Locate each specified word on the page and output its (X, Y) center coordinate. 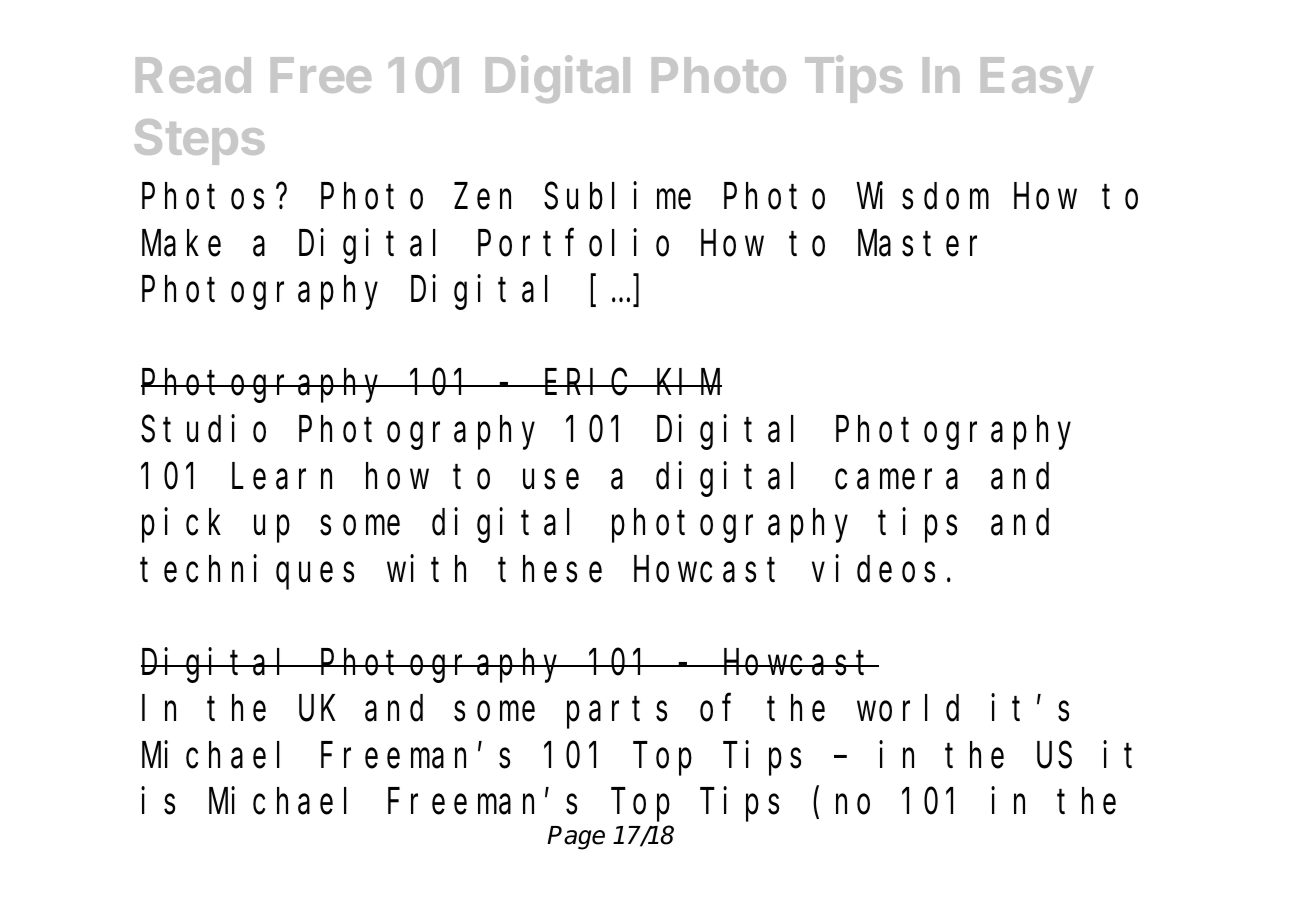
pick (181, 526)
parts (617, 713)
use (551, 480)
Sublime (617, 196)
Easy (1037, 80)
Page (576, 838)
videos (873, 569)
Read (193, 75)
